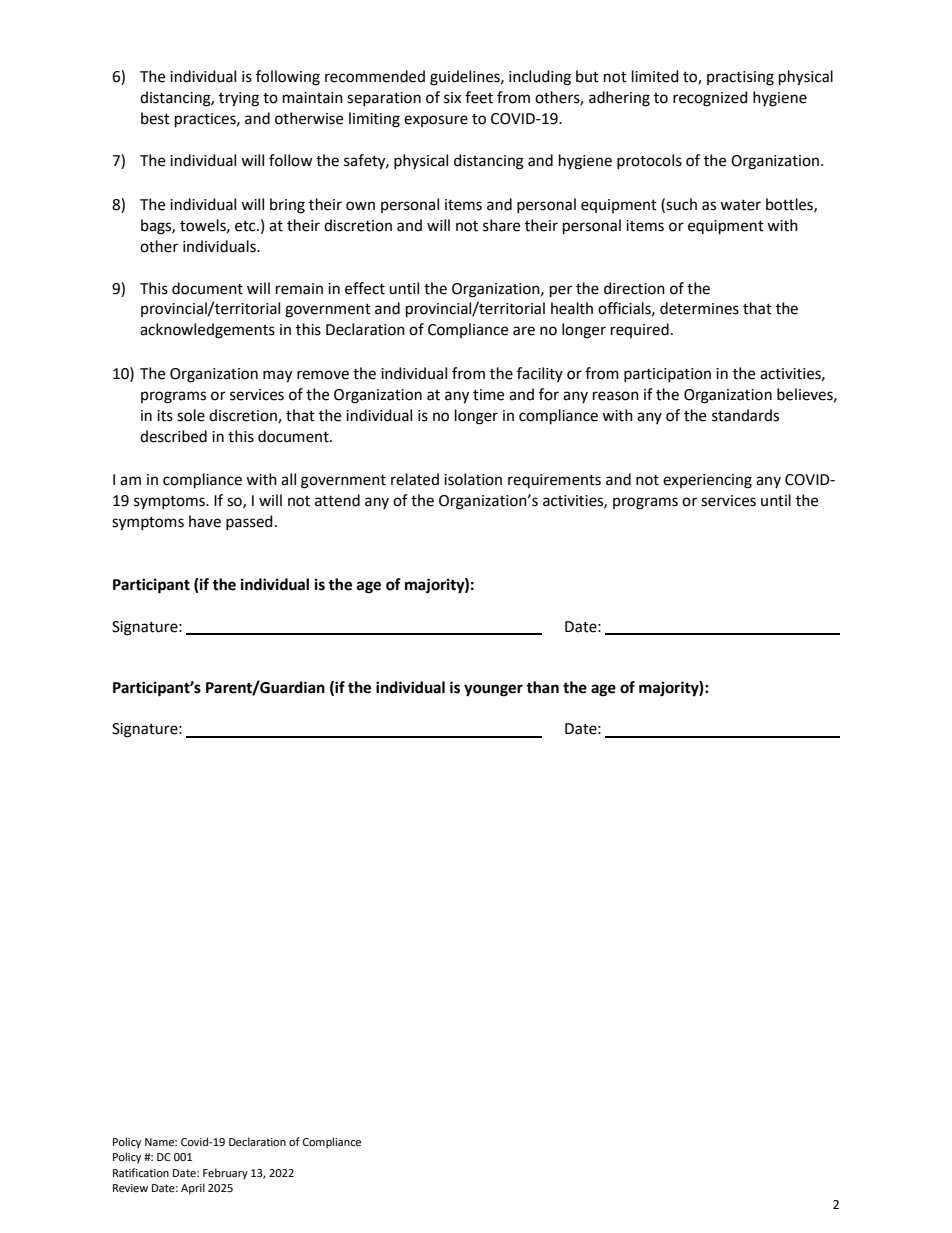 The width and height of the screenshot is (952, 1233). Describe the element at coordinates (249, 522) in the screenshot. I see `passed` at that location.
